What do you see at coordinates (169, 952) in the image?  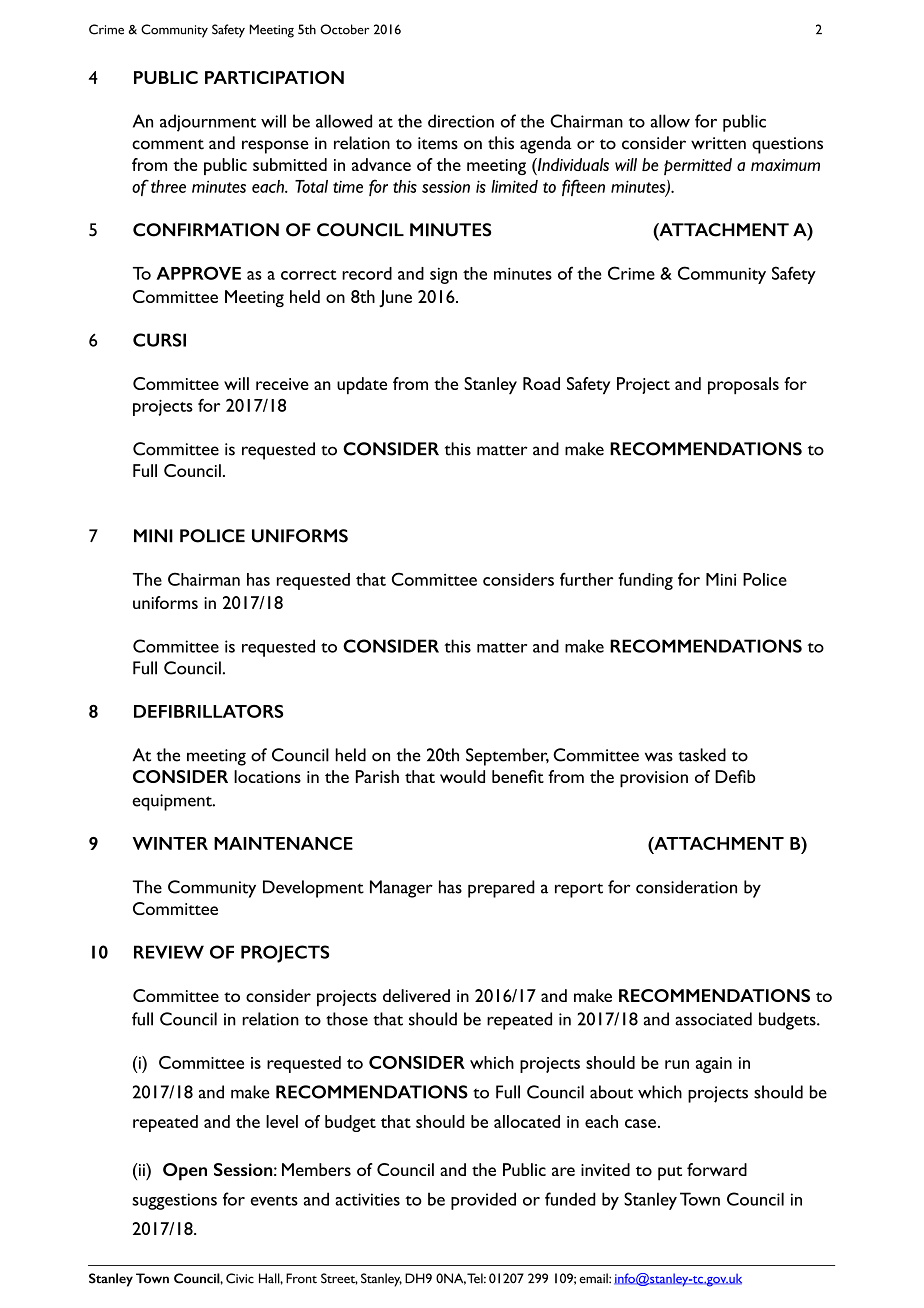 I see `REVIEW` at bounding box center [169, 952].
